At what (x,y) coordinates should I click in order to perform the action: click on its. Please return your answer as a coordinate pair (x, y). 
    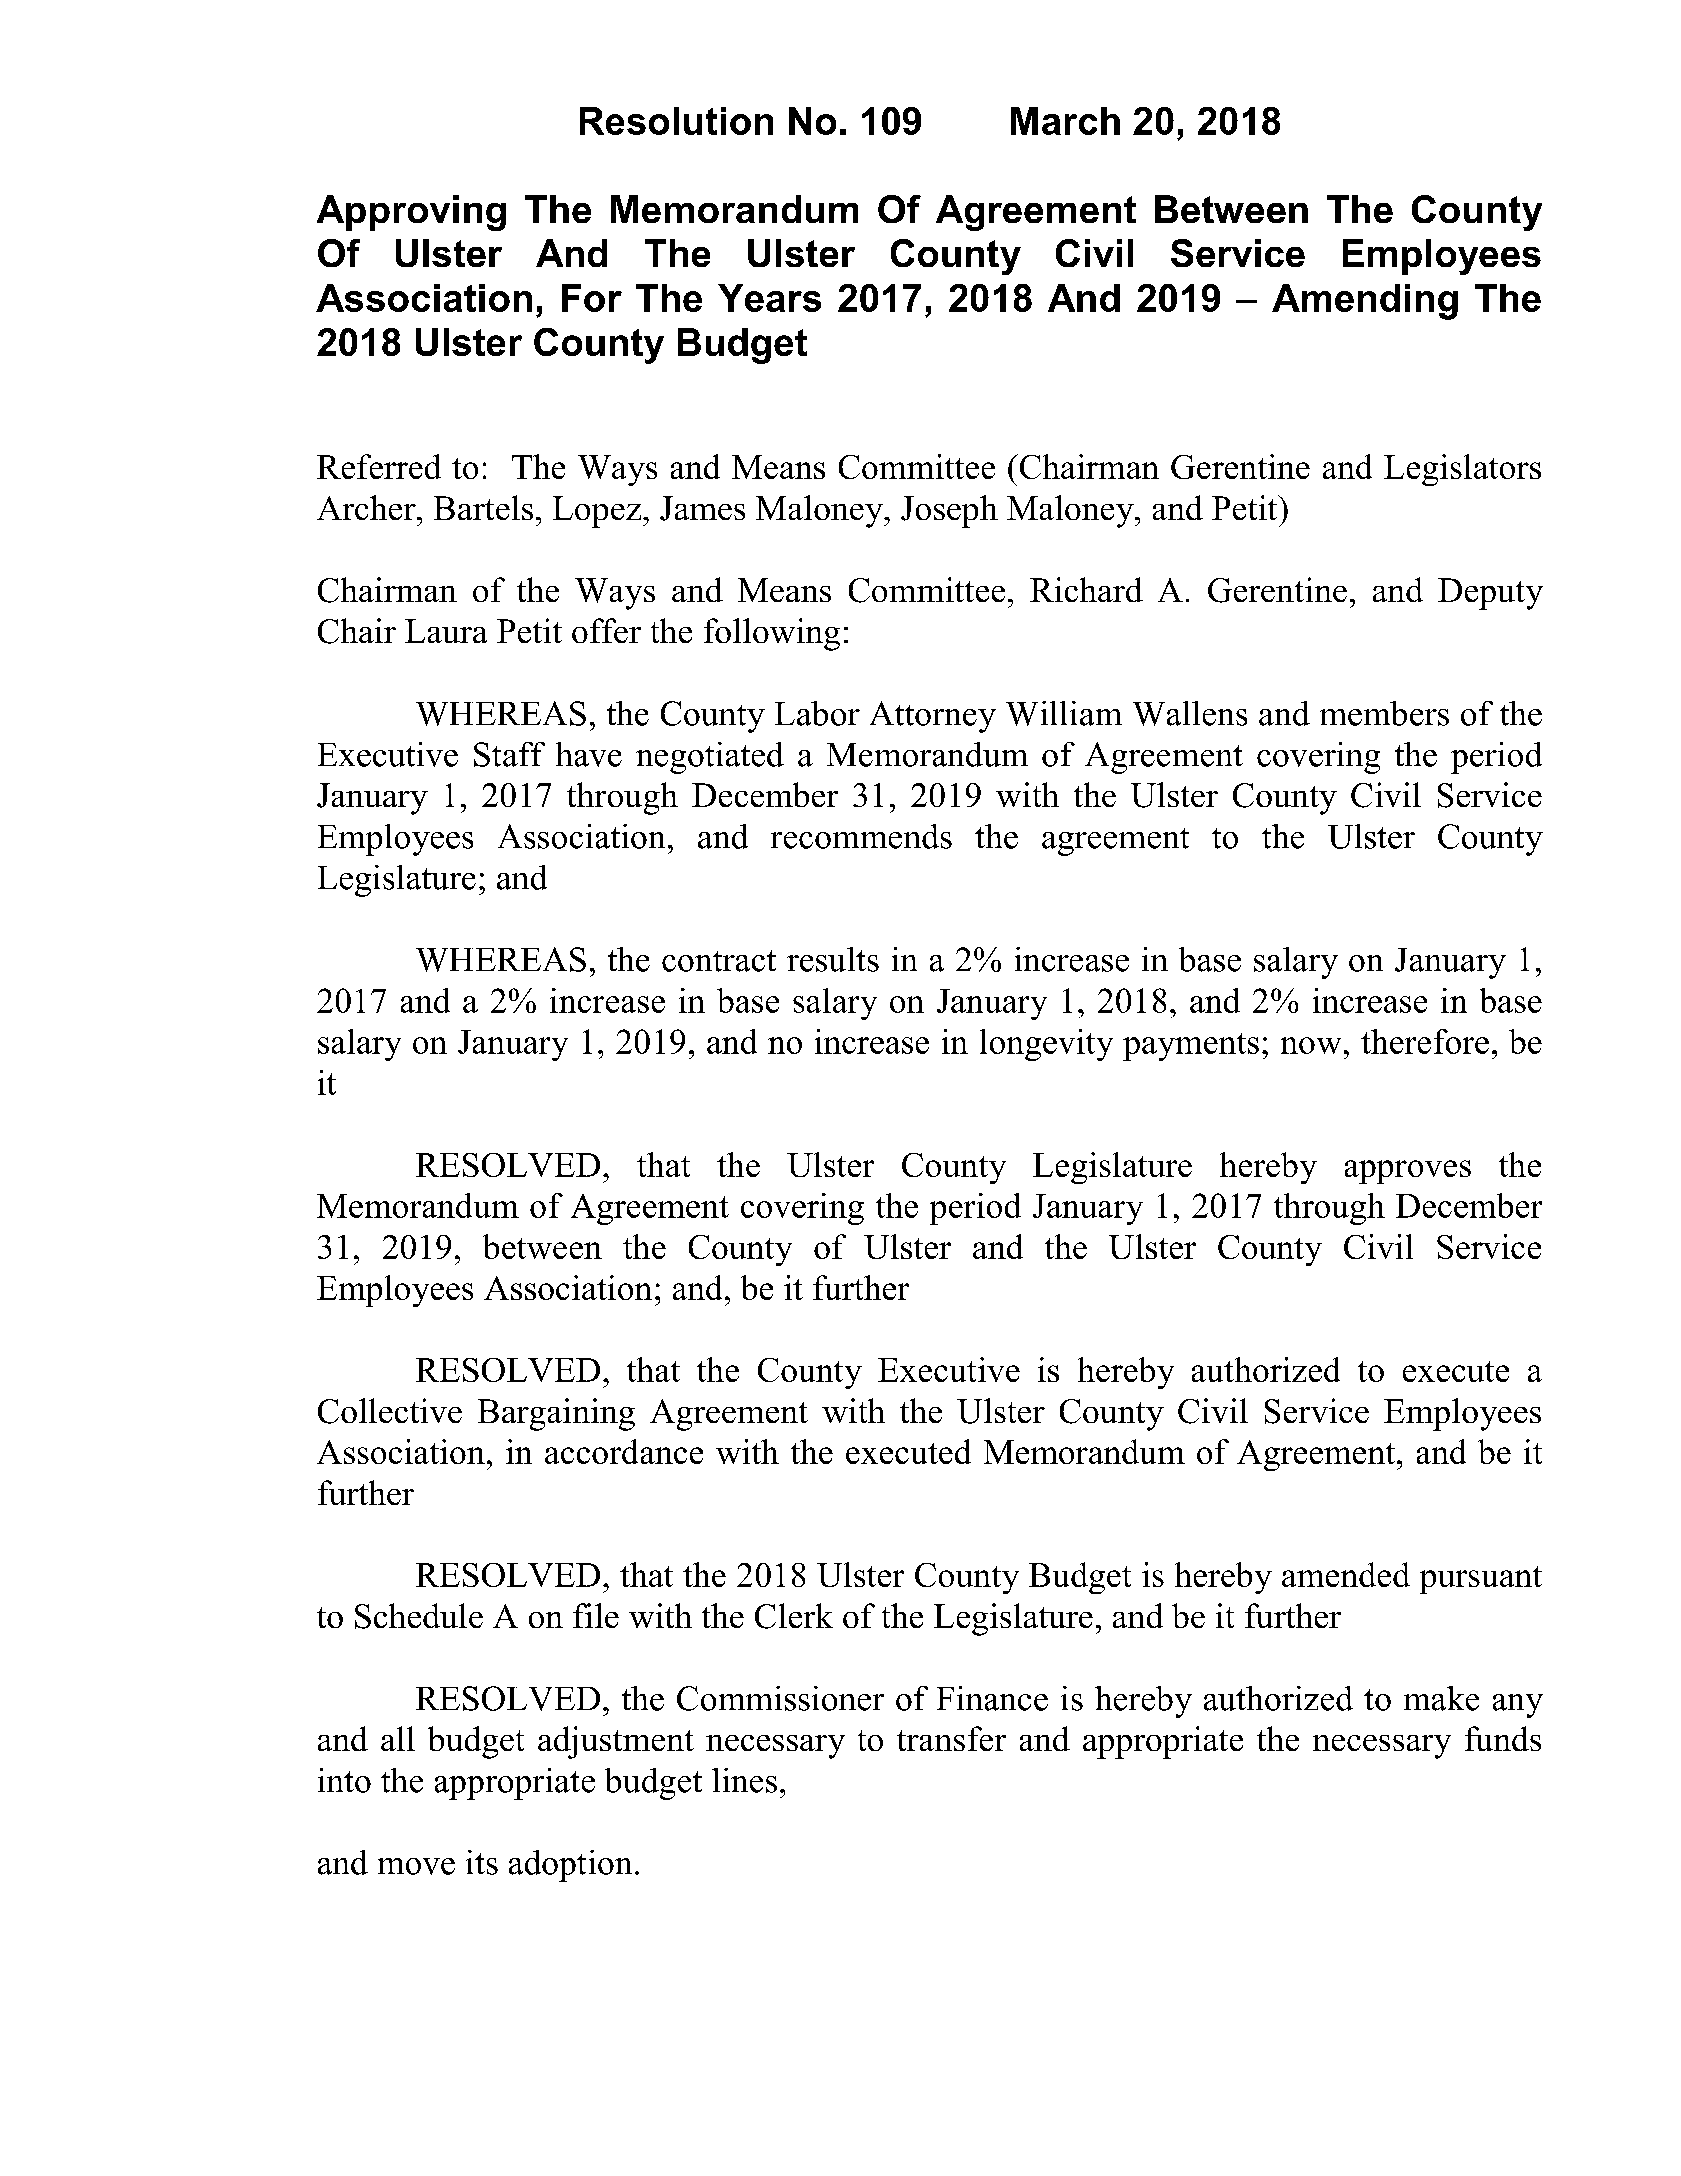
    Looking at the image, I should click on (482, 1862).
